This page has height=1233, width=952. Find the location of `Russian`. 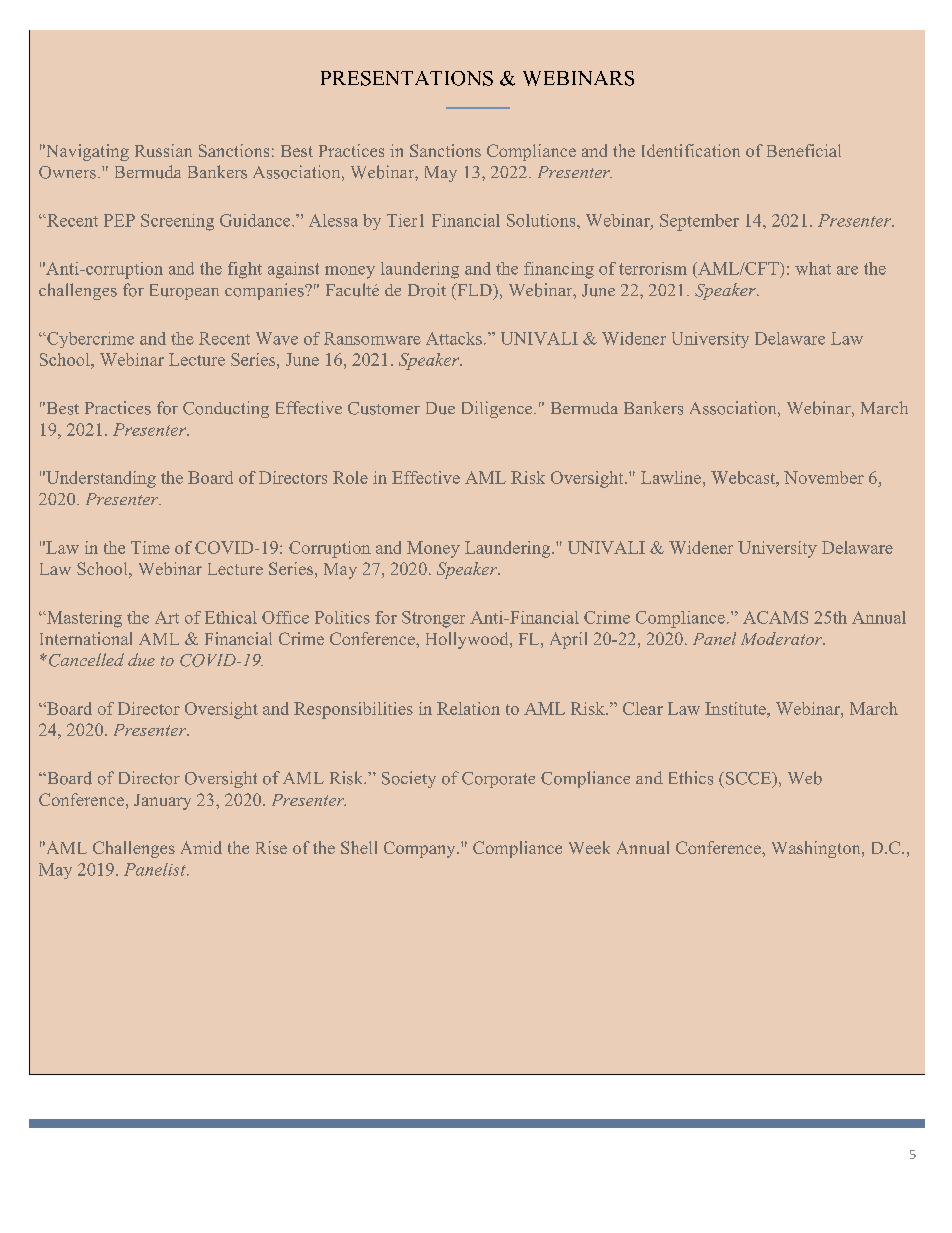

Russian is located at coordinates (163, 150).
